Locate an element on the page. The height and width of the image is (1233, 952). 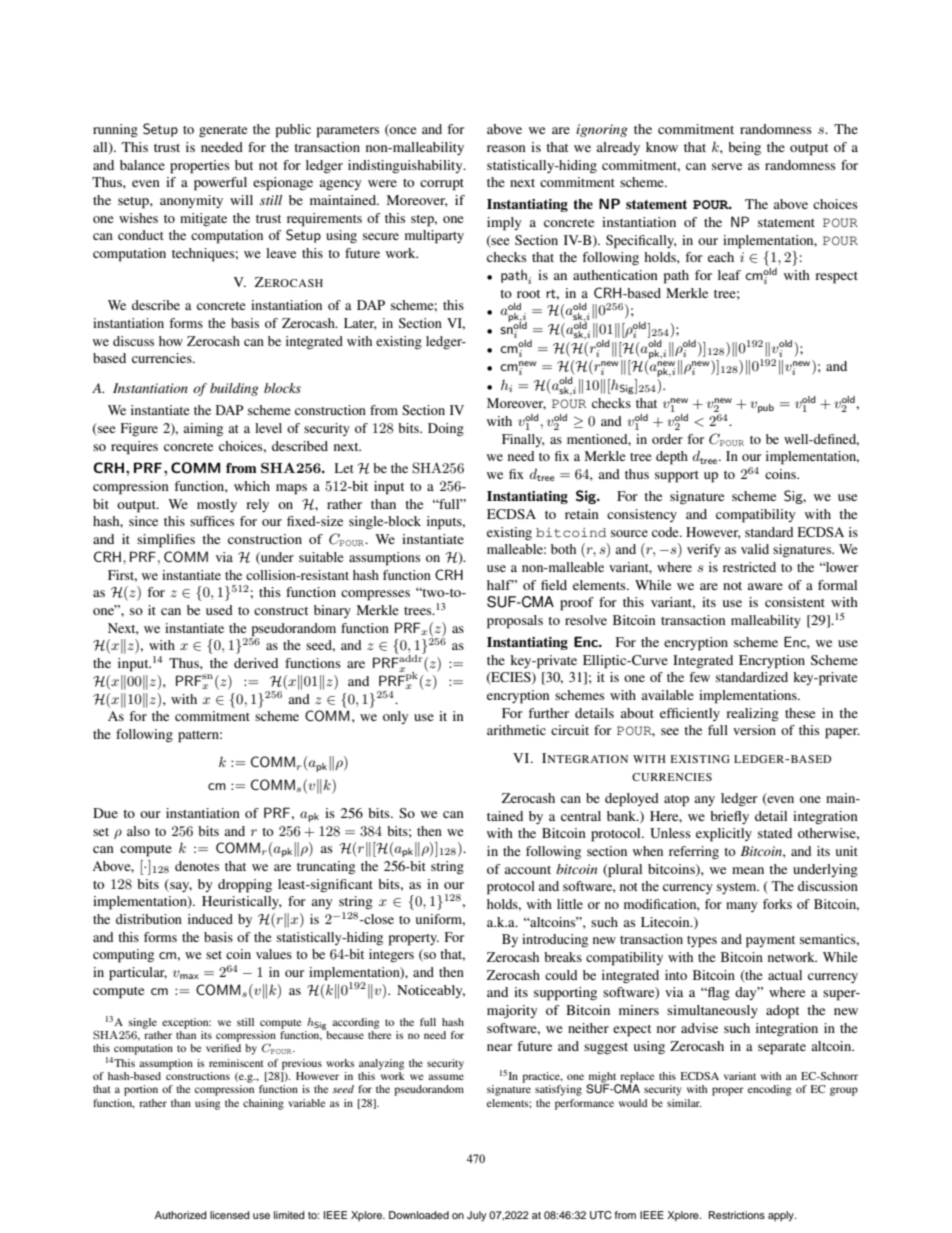
derived is located at coordinates (256, 663).
